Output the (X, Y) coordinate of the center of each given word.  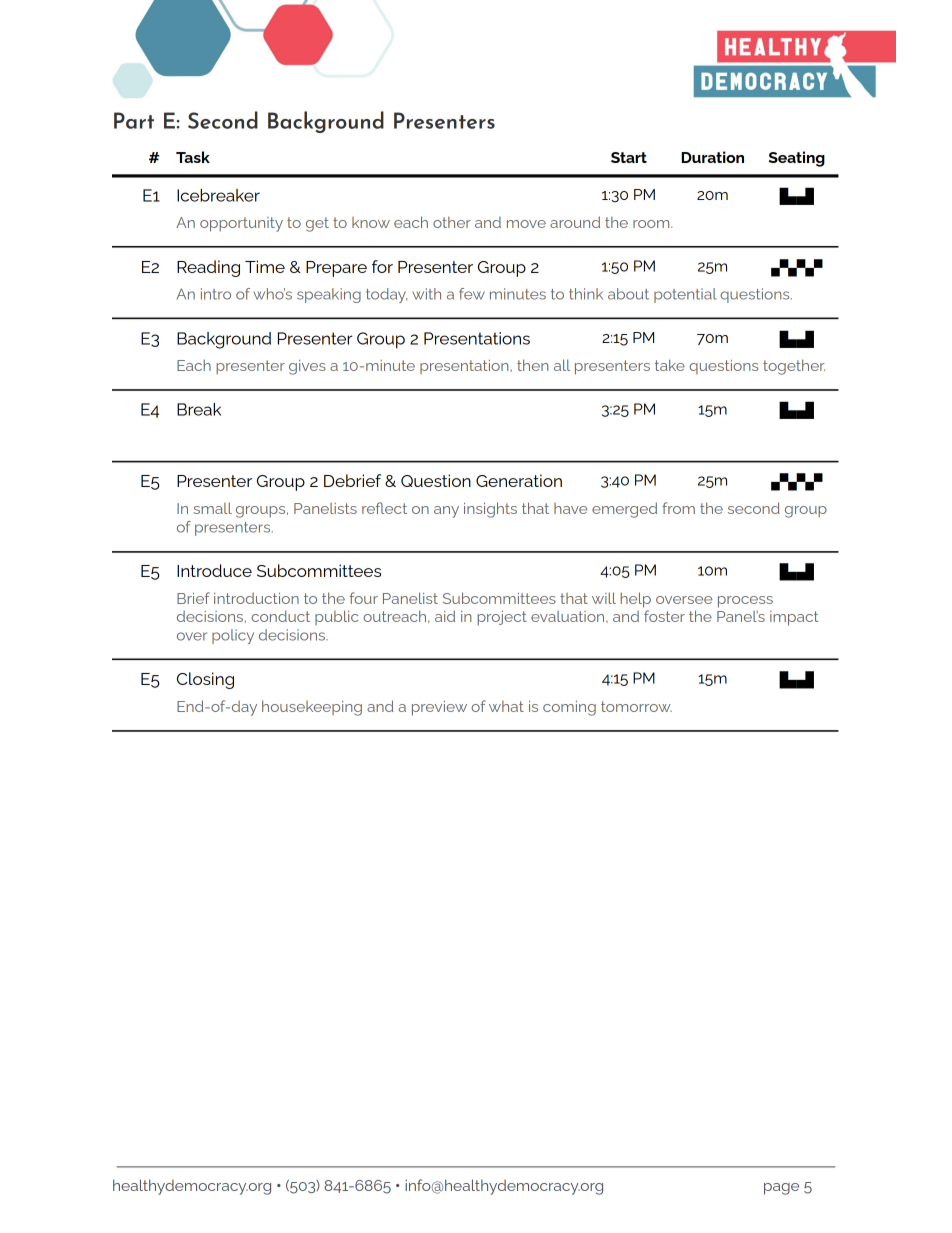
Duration (712, 157)
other (452, 222)
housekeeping (312, 708)
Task (193, 157)
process (745, 602)
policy (233, 636)
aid (445, 616)
